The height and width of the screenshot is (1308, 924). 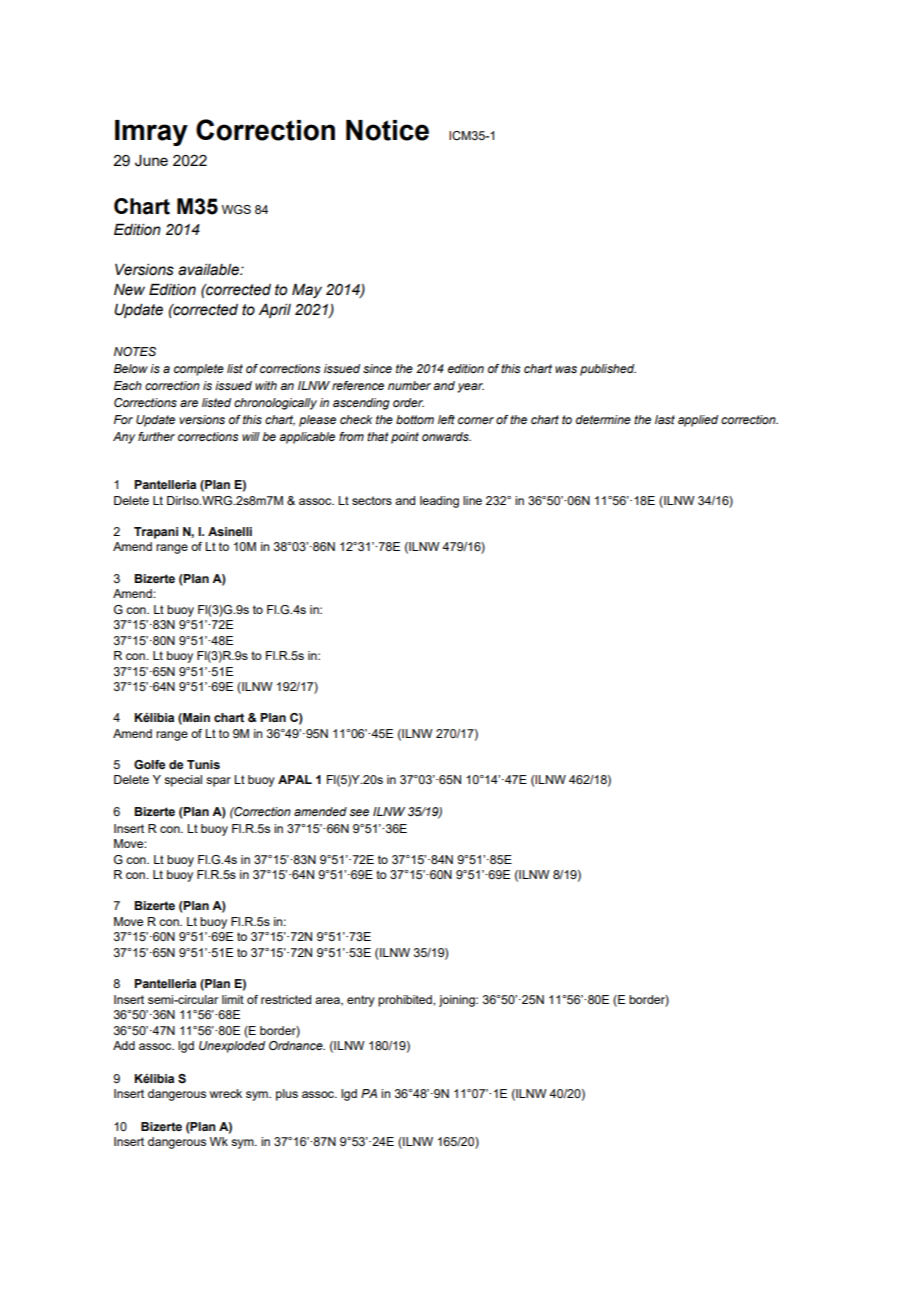 I want to click on June, so click(x=151, y=161).
